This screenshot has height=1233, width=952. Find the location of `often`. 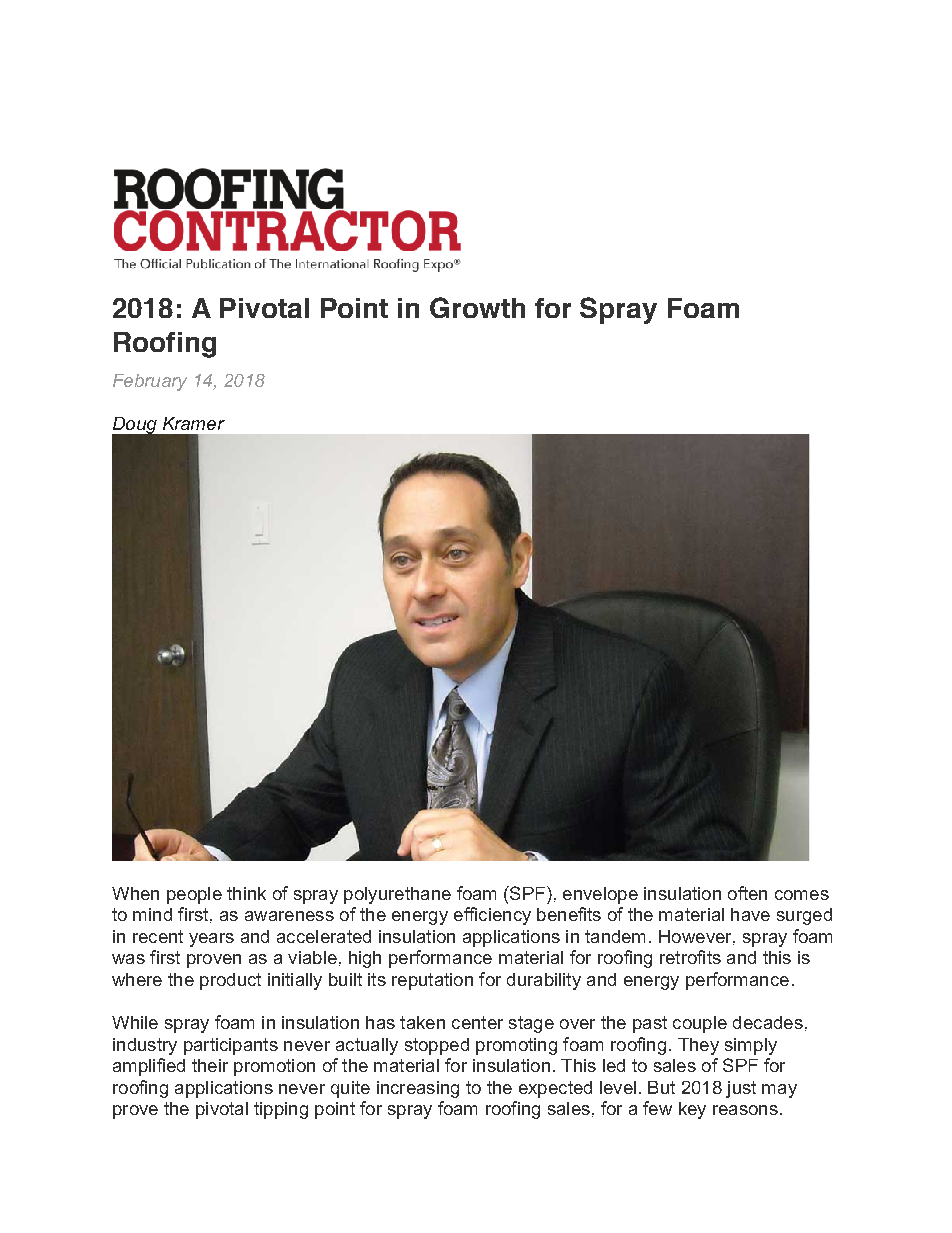

often is located at coordinates (747, 893).
